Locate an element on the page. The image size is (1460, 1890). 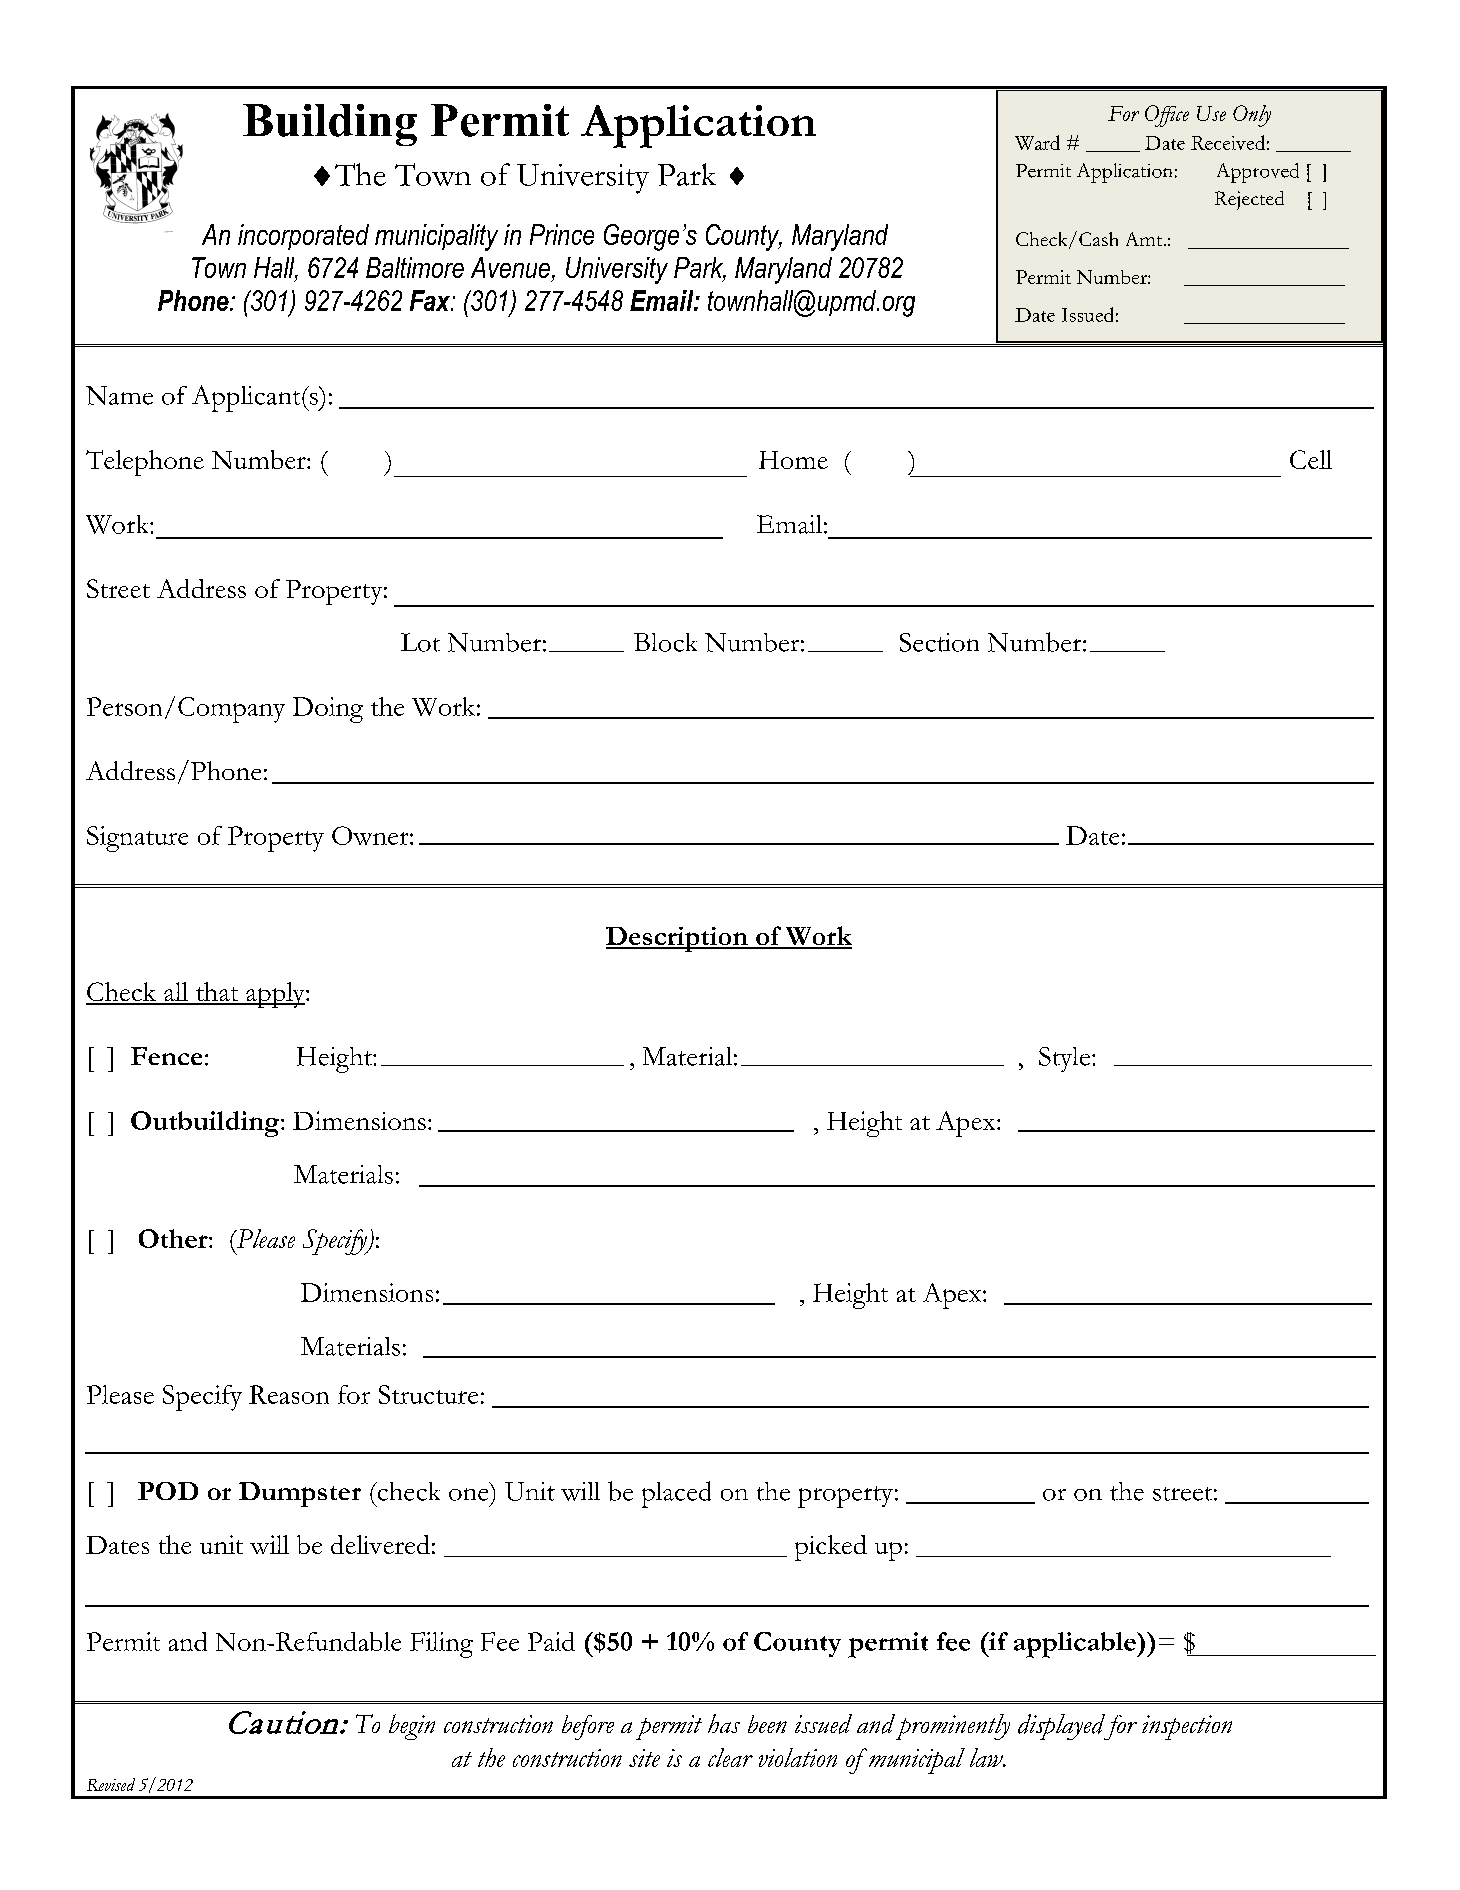
apply is located at coordinates (275, 995).
